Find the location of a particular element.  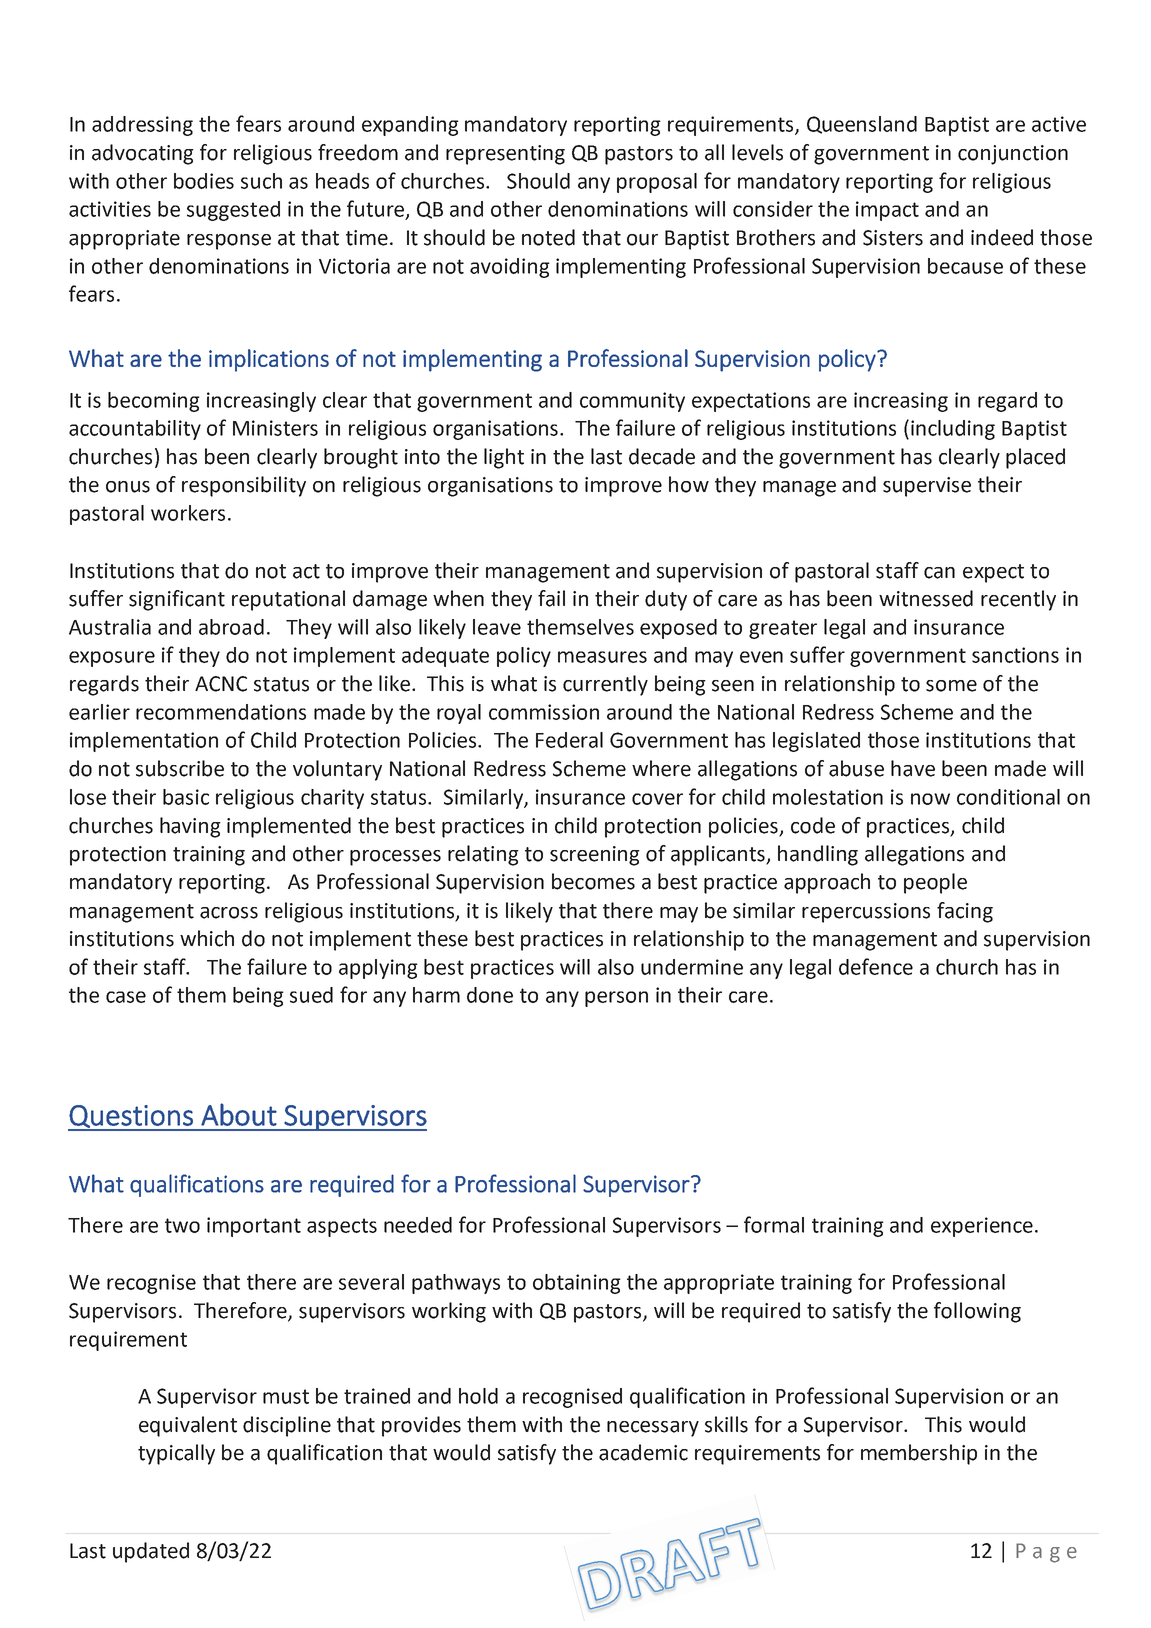

conjunction is located at coordinates (1013, 155).
